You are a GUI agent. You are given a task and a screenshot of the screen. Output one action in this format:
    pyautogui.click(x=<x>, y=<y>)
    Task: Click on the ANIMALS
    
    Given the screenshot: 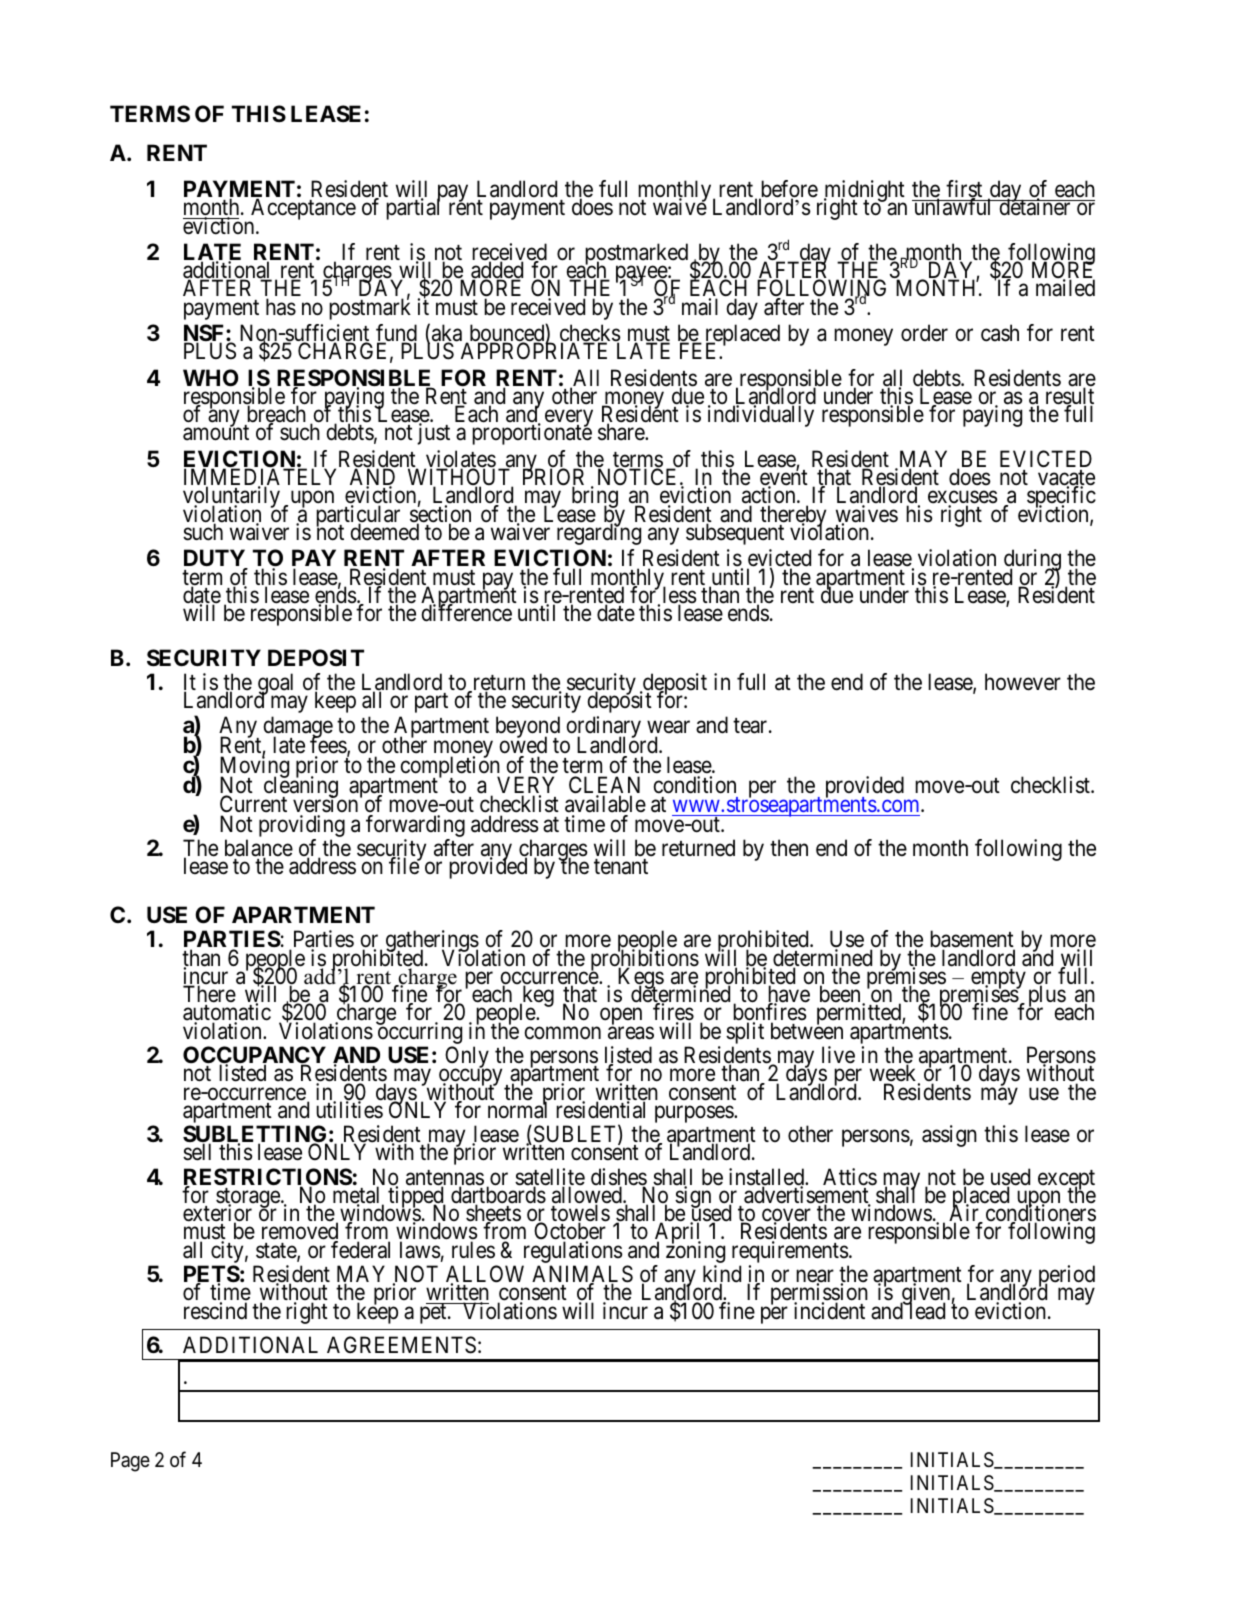 What is the action you would take?
    pyautogui.click(x=582, y=1275)
